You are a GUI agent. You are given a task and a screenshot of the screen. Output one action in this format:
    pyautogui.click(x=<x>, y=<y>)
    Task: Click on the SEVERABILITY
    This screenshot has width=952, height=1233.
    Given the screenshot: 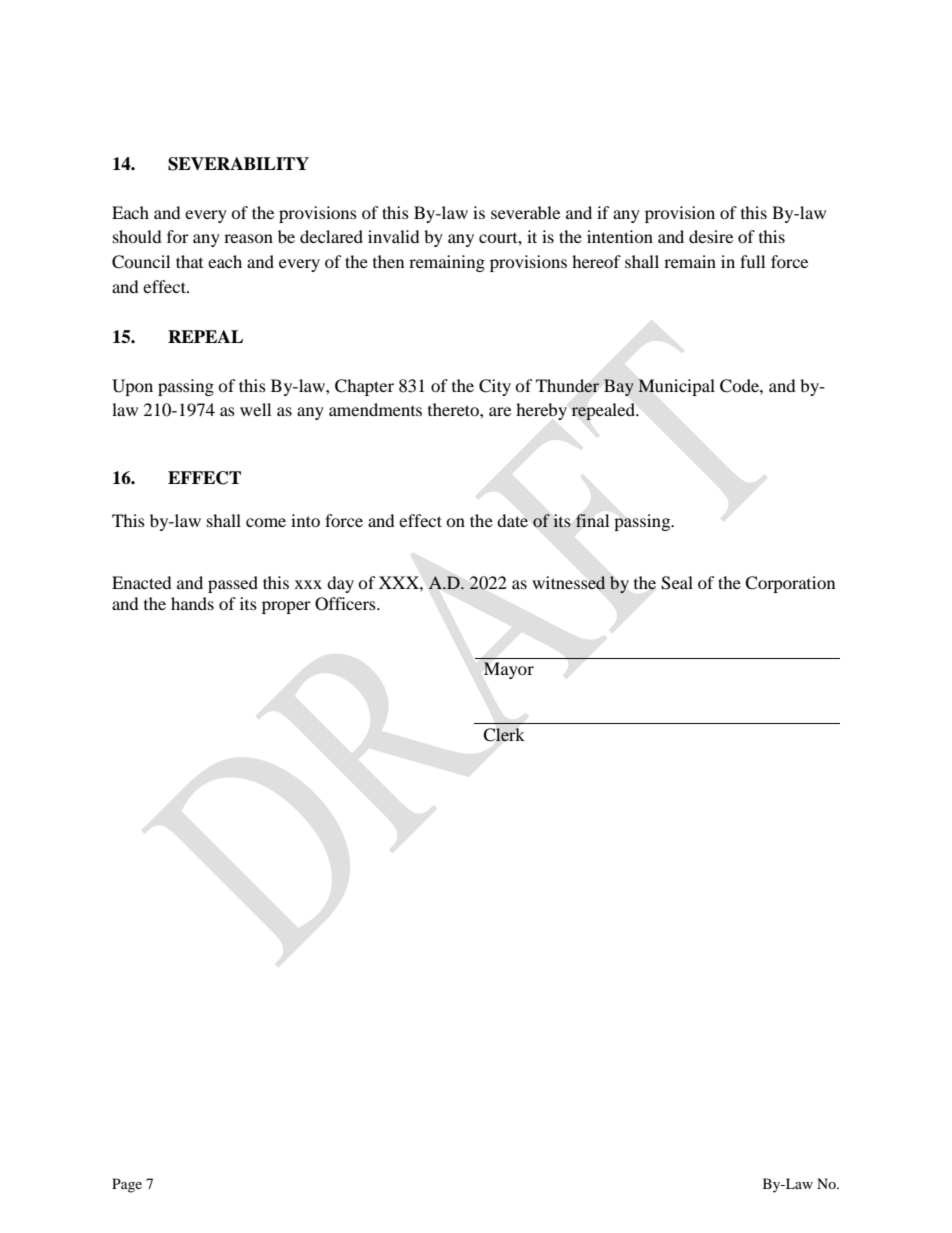 What is the action you would take?
    pyautogui.click(x=238, y=164)
